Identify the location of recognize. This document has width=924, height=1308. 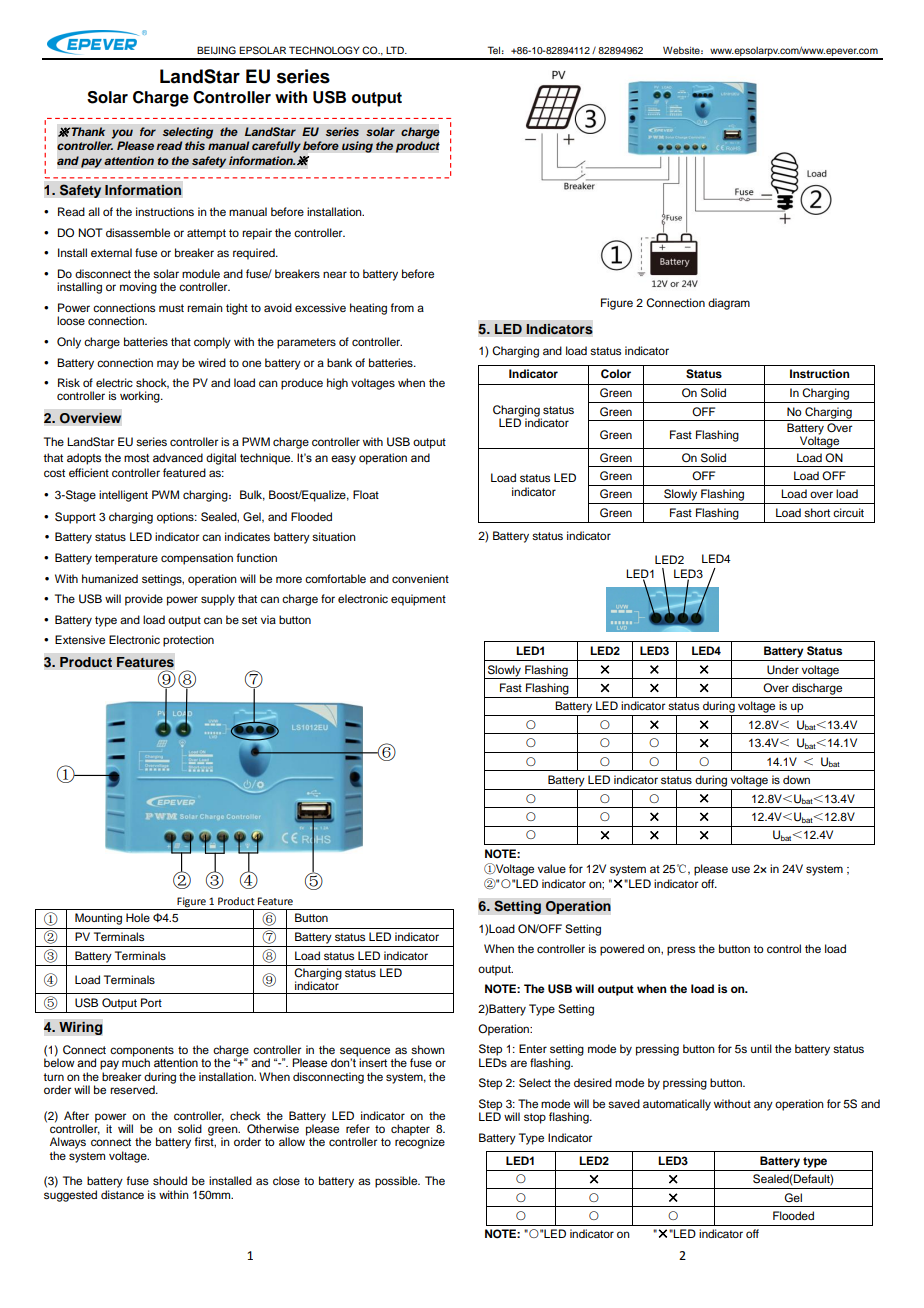
(420, 1142).
